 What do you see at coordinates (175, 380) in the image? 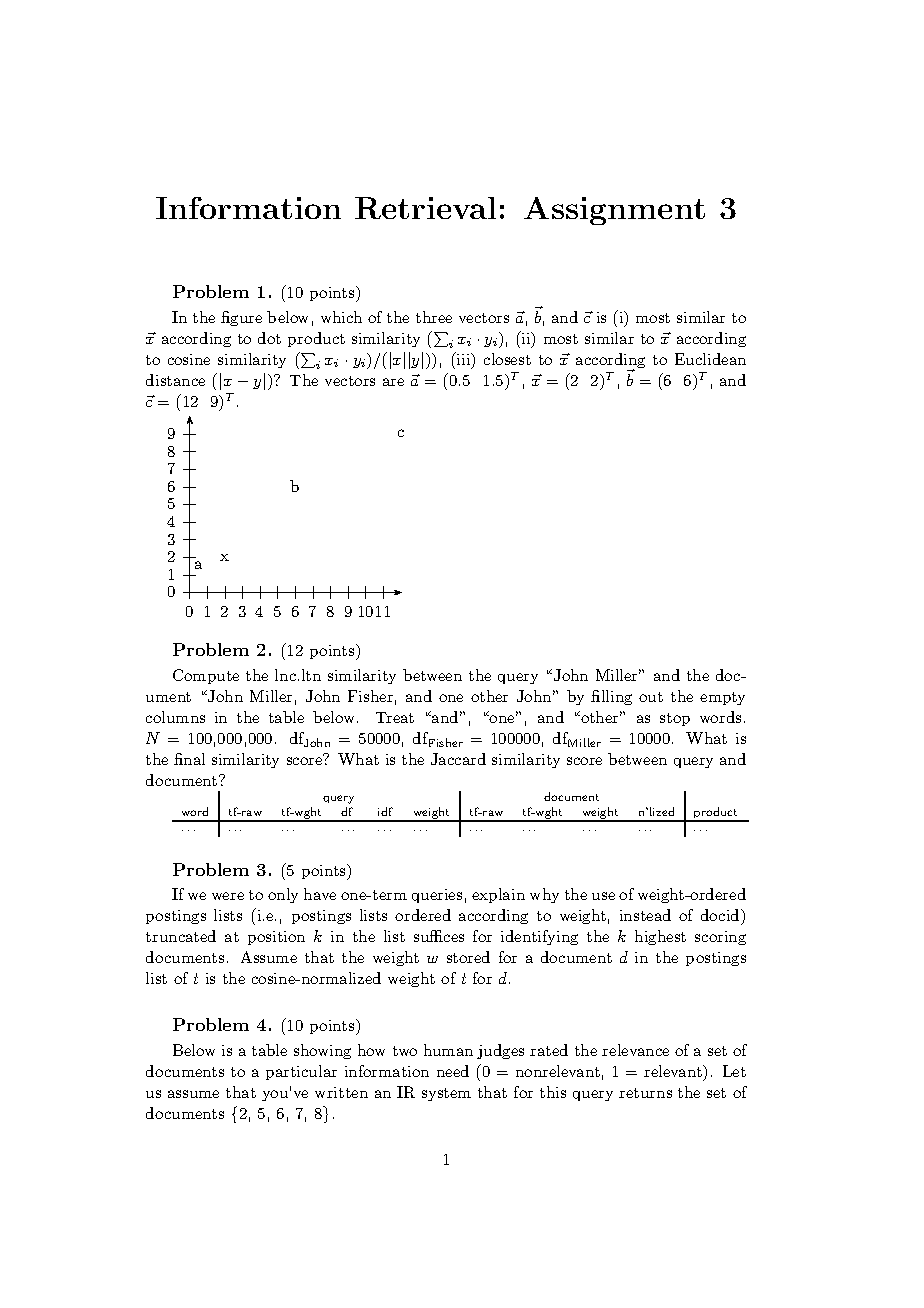
I see `distance` at bounding box center [175, 380].
